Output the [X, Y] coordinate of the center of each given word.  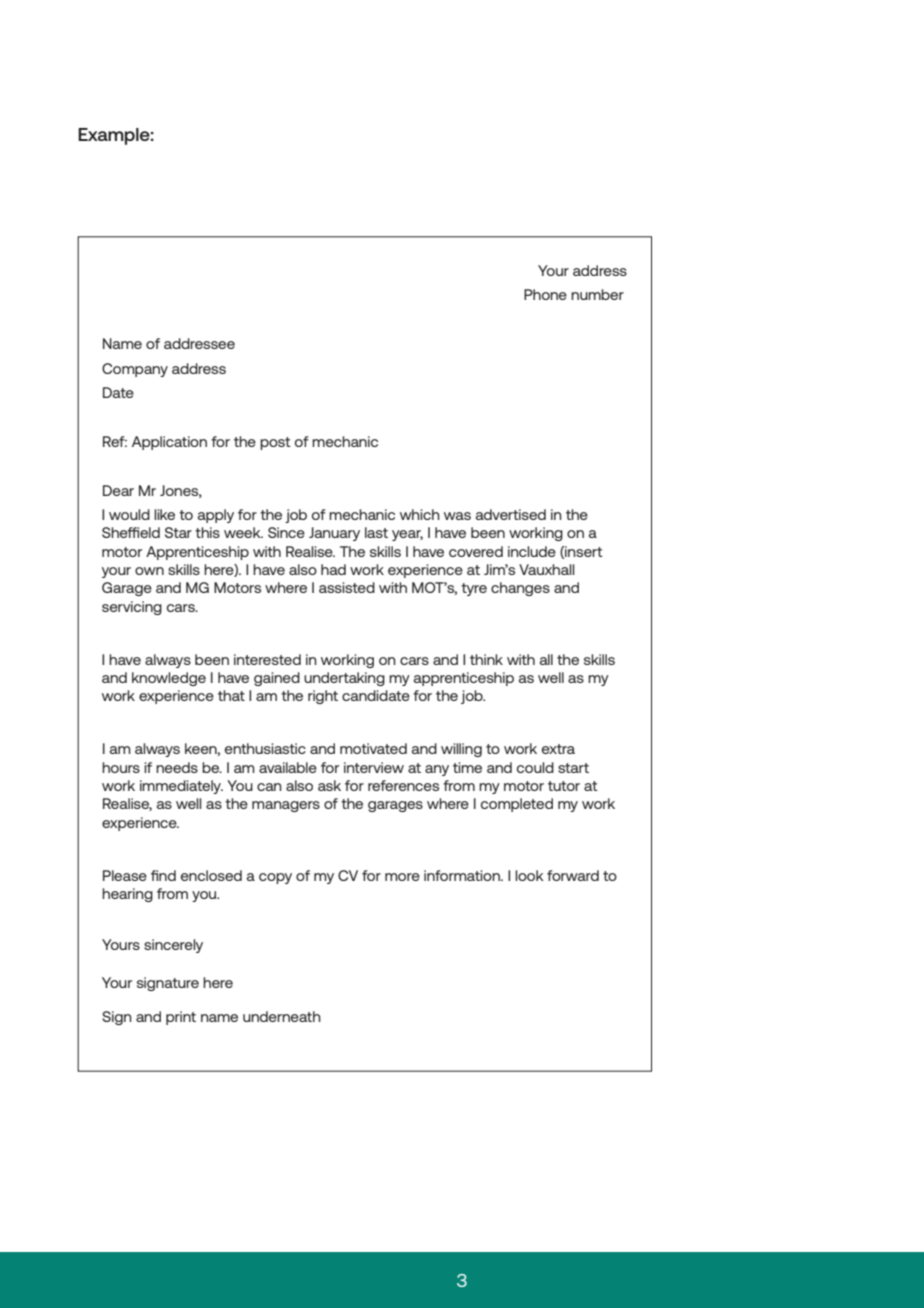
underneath [282, 1016]
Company [135, 370]
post [275, 443]
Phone [545, 294]
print [181, 1018]
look [529, 875]
